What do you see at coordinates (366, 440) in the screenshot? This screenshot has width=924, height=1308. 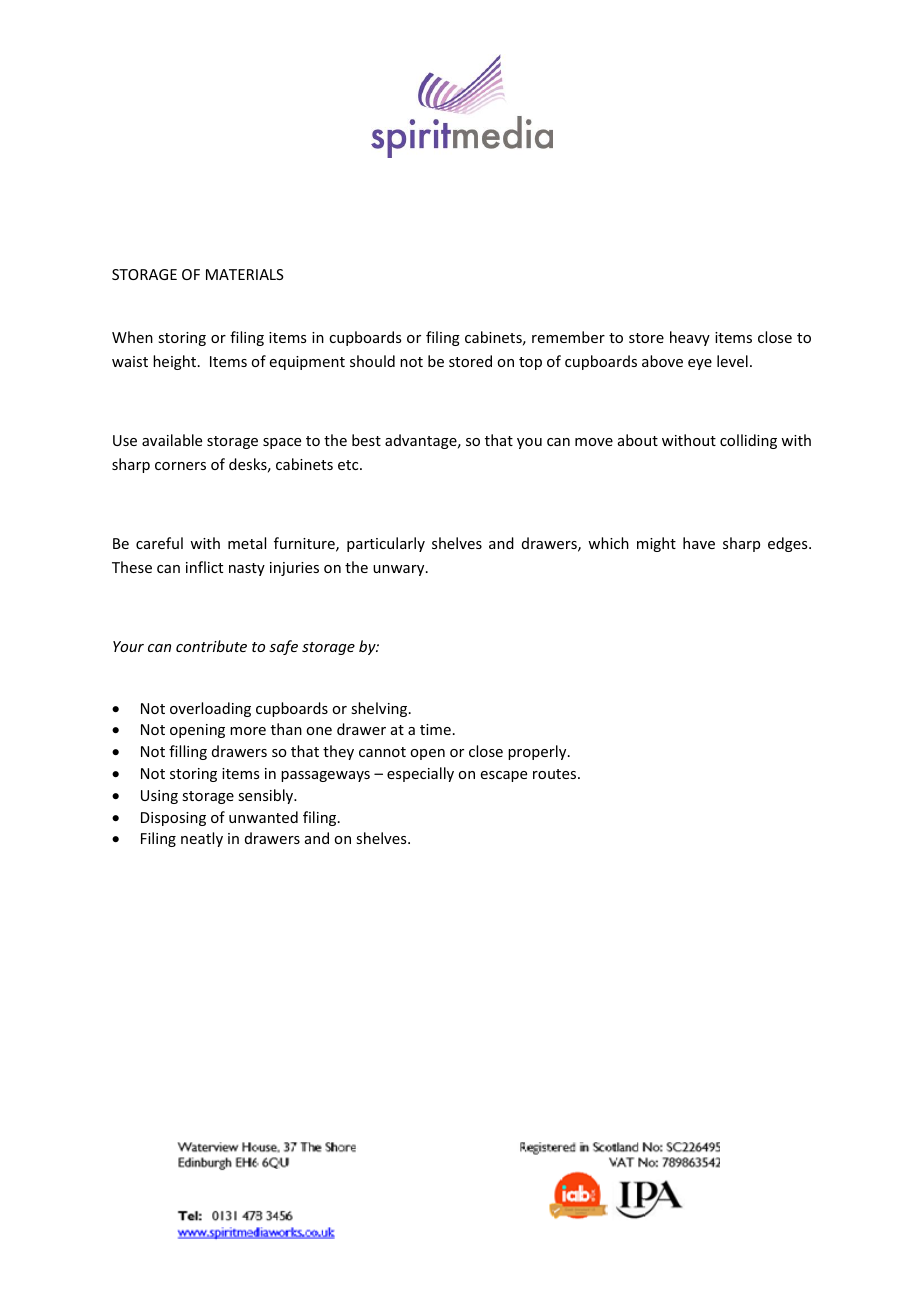 I see `best` at bounding box center [366, 440].
